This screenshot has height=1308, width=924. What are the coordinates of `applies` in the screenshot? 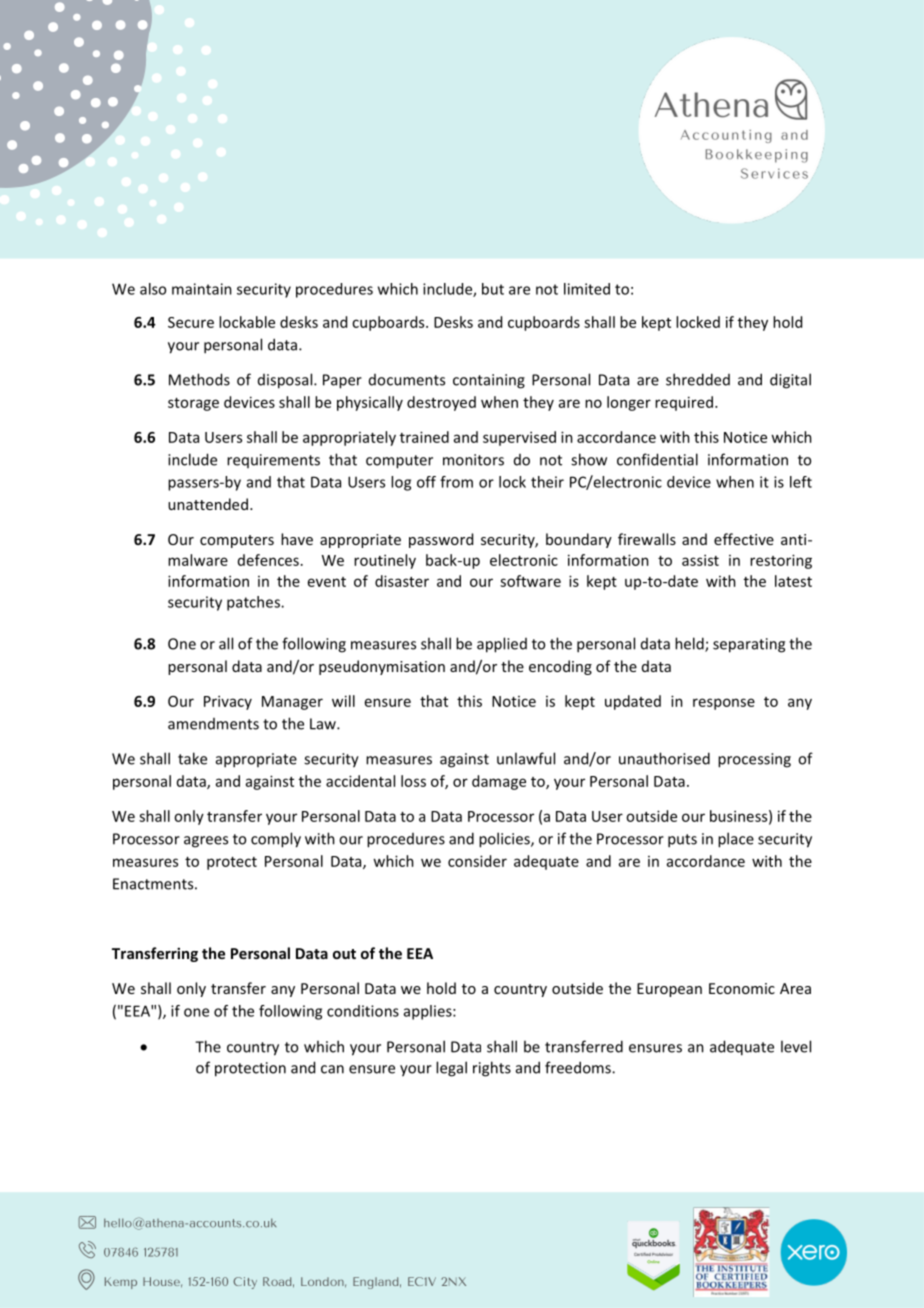 It's located at (429, 1012).
